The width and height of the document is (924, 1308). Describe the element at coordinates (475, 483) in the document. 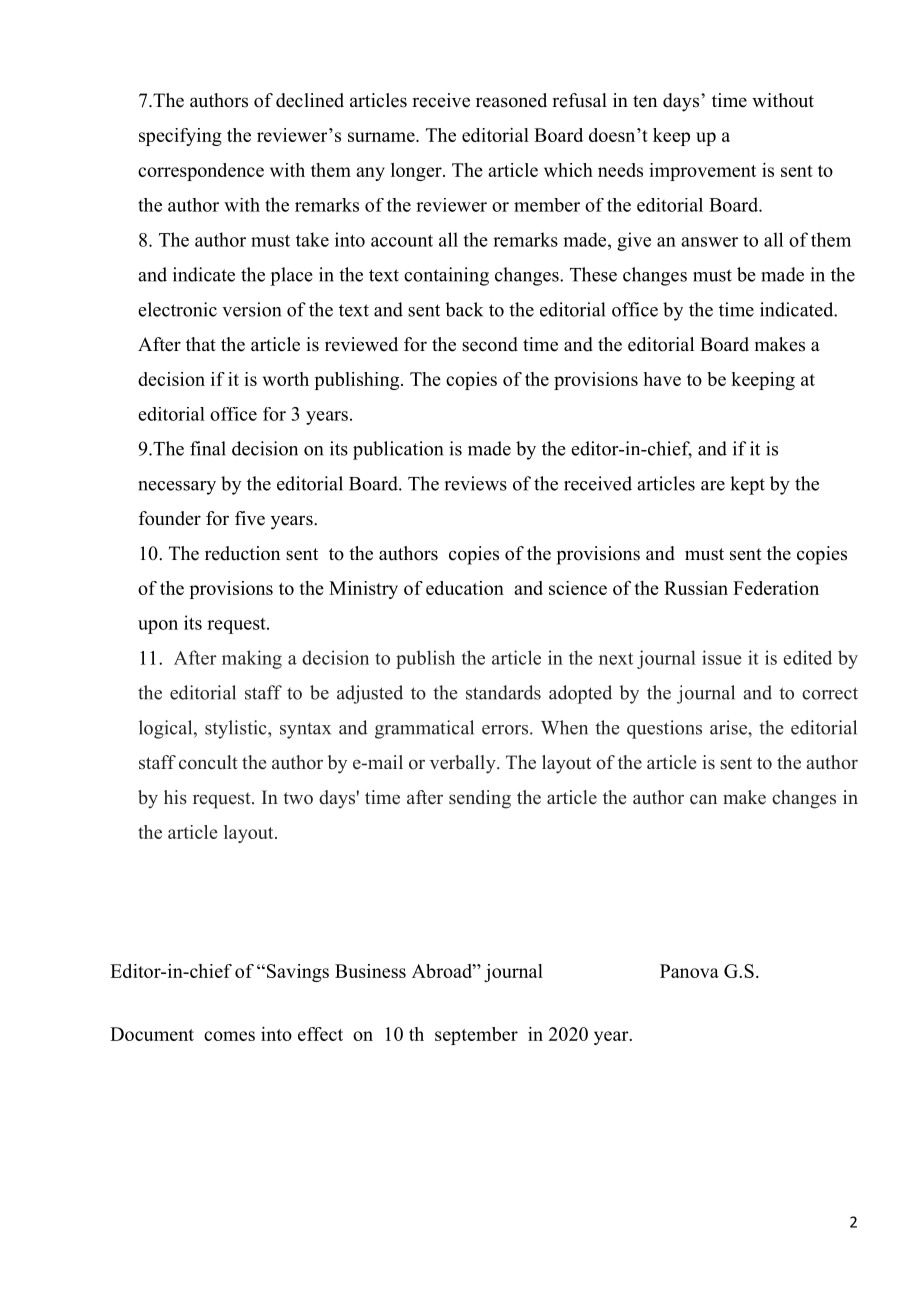

I see `reviews` at that location.
